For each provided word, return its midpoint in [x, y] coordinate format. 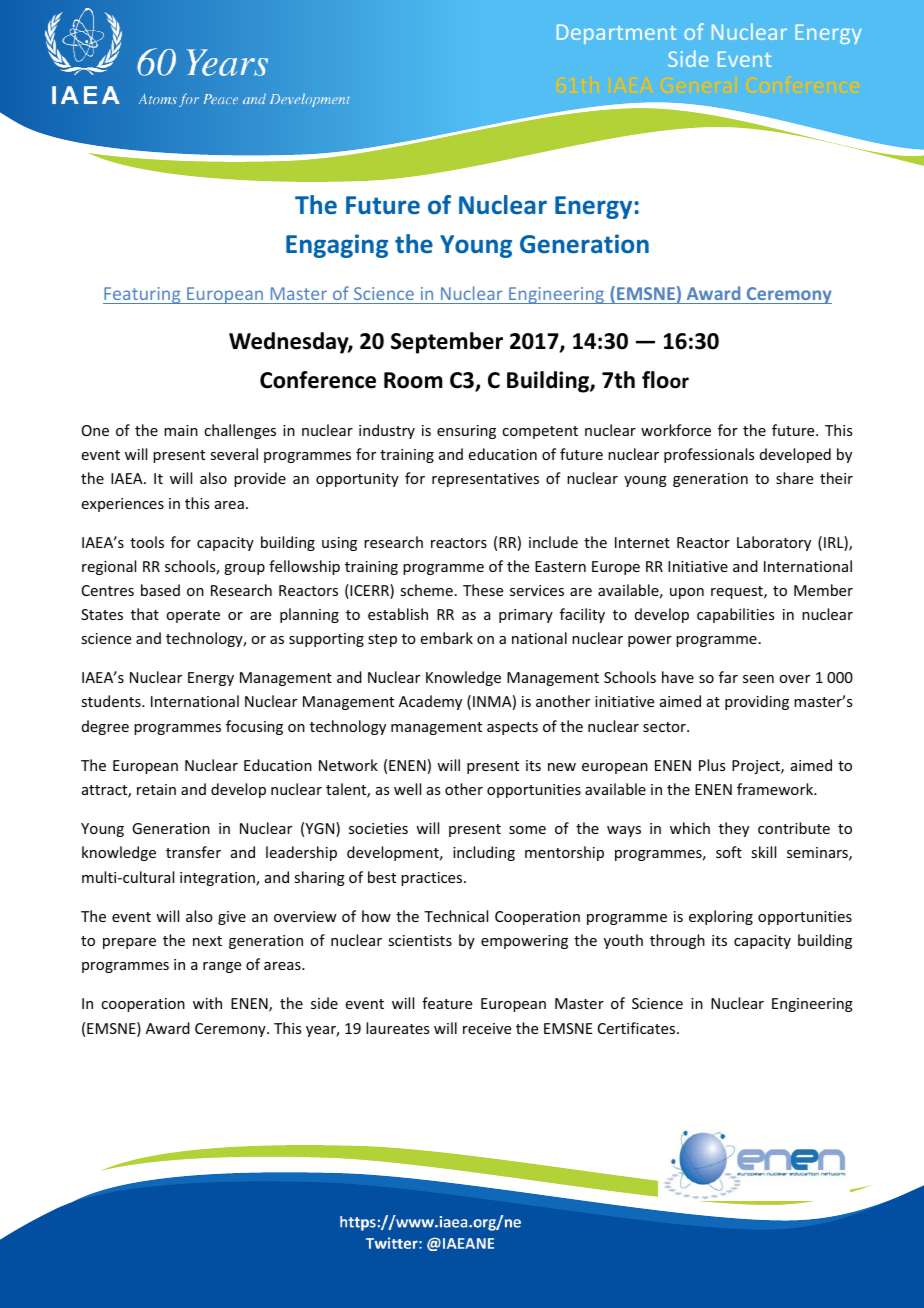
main [181, 430]
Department [616, 34]
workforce [676, 430]
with [207, 1003]
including [484, 853]
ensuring [466, 432]
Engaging [337, 246]
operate [193, 616]
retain [156, 789]
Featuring [143, 295]
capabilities [735, 615]
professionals [709, 455]
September [447, 343]
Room [413, 380]
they [734, 829]
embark [447, 638]
